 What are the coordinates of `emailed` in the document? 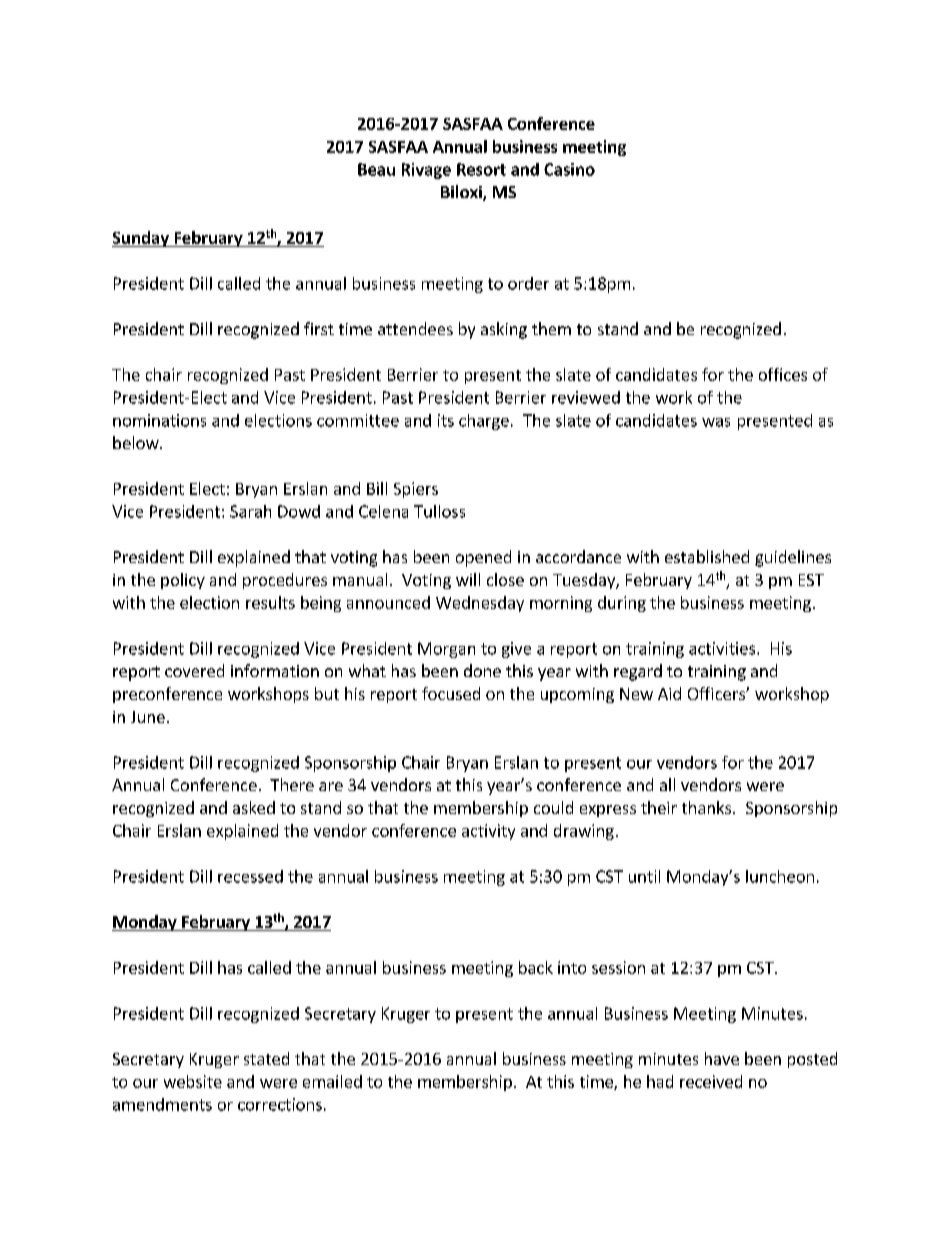 It's located at (332, 1081).
